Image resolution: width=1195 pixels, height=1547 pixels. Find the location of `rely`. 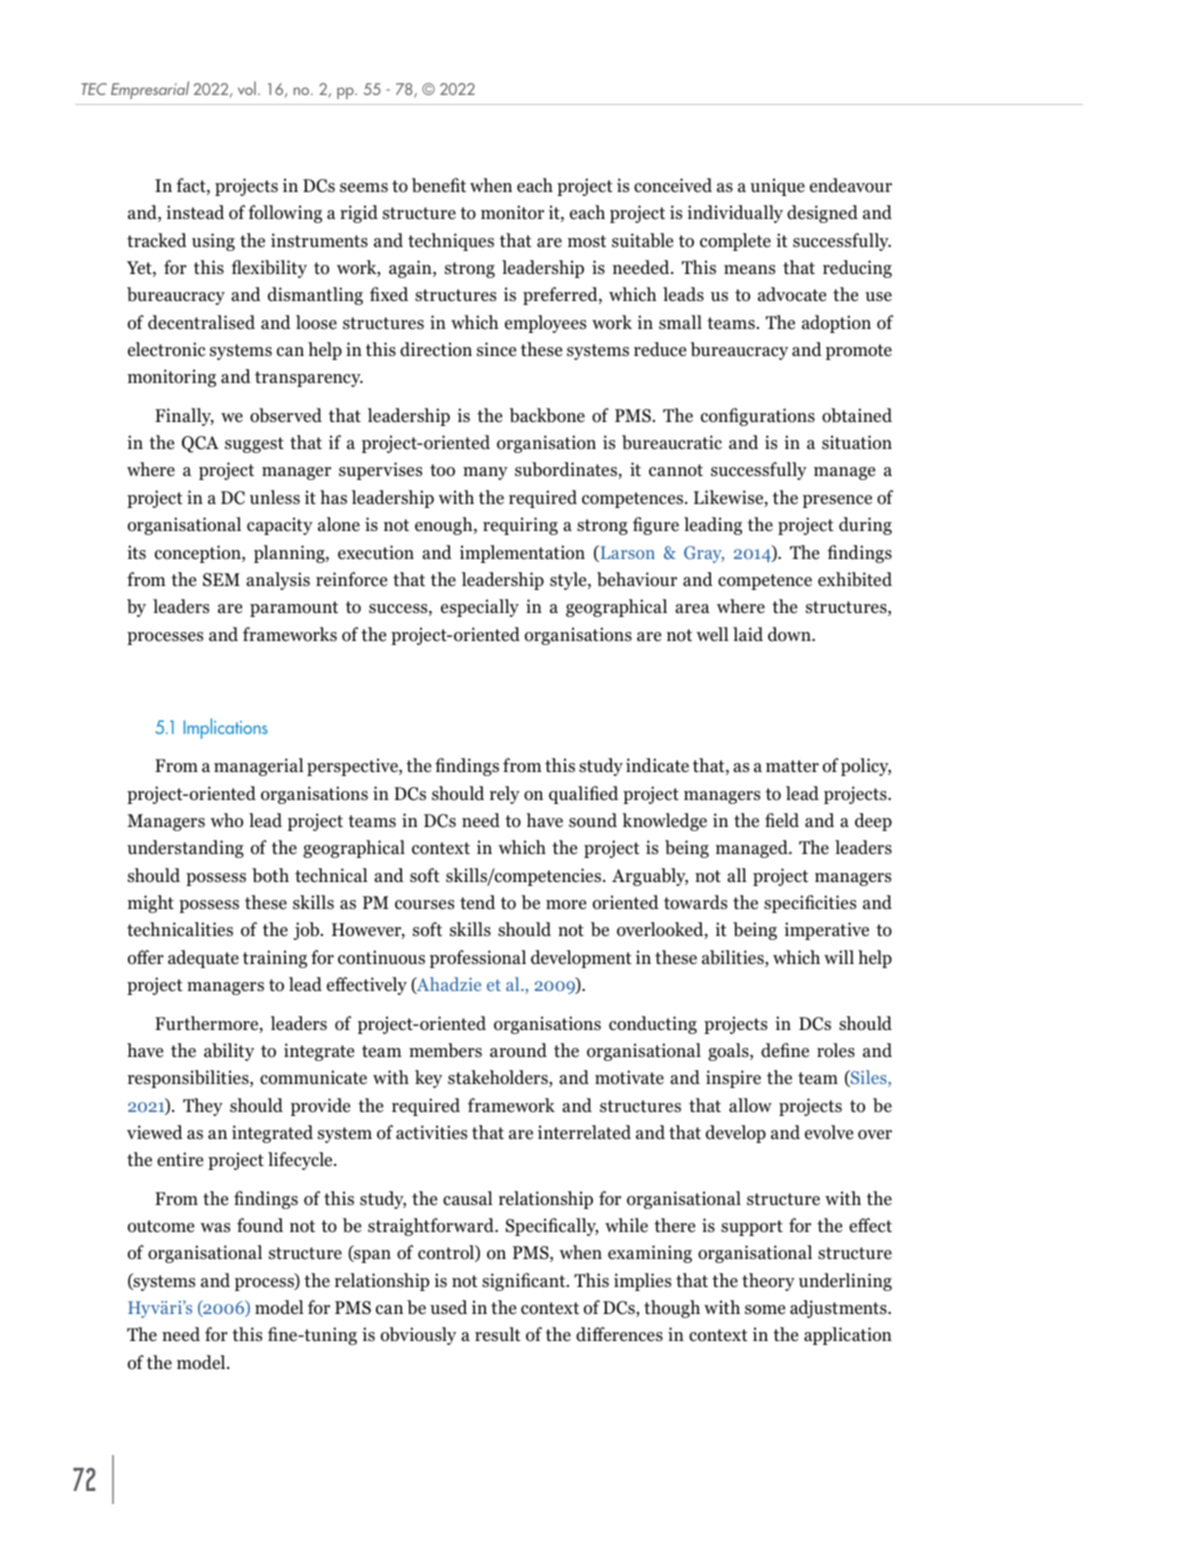

rely is located at coordinates (505, 795).
